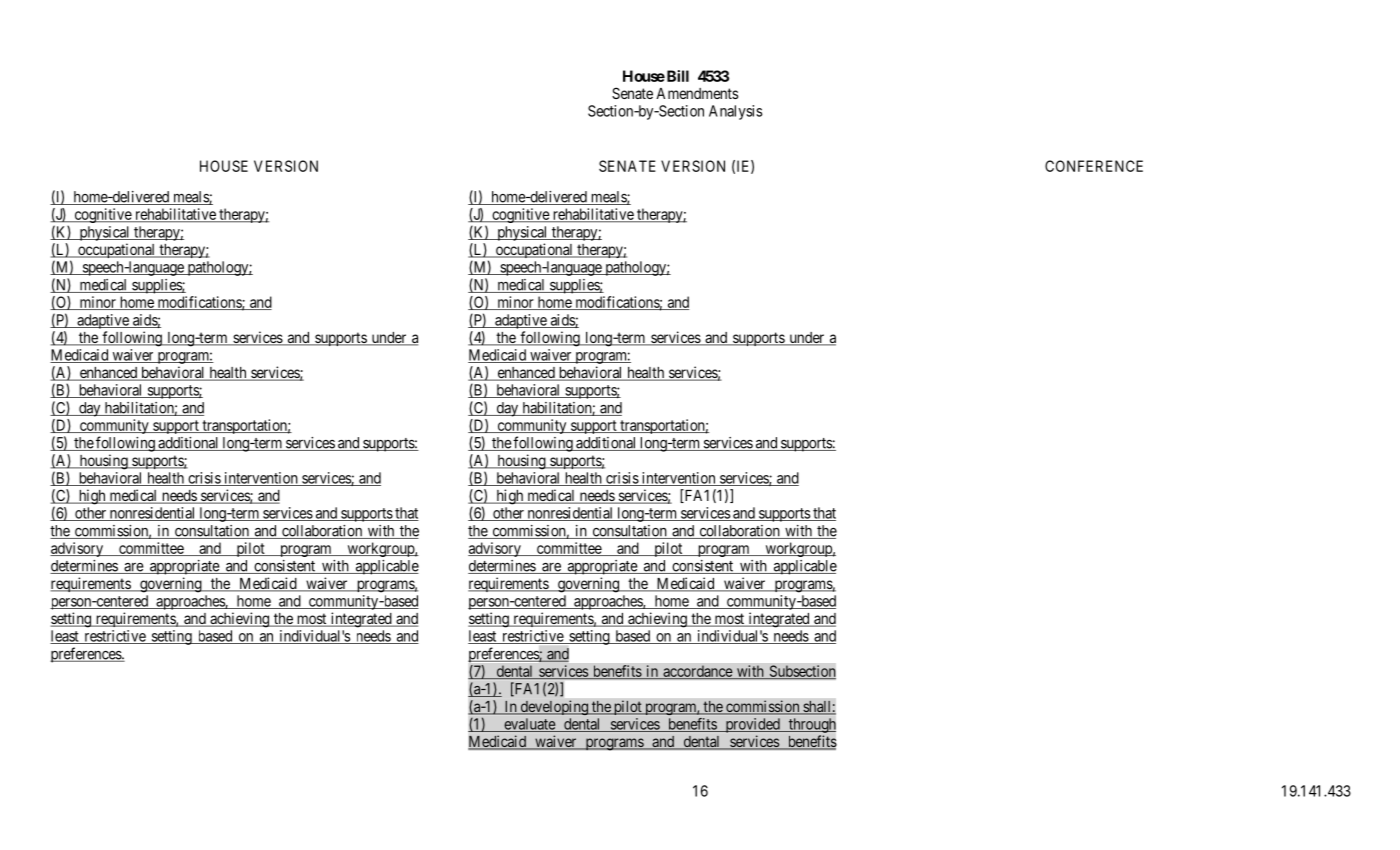  What do you see at coordinates (811, 725) in the image?
I see `through` at bounding box center [811, 725].
